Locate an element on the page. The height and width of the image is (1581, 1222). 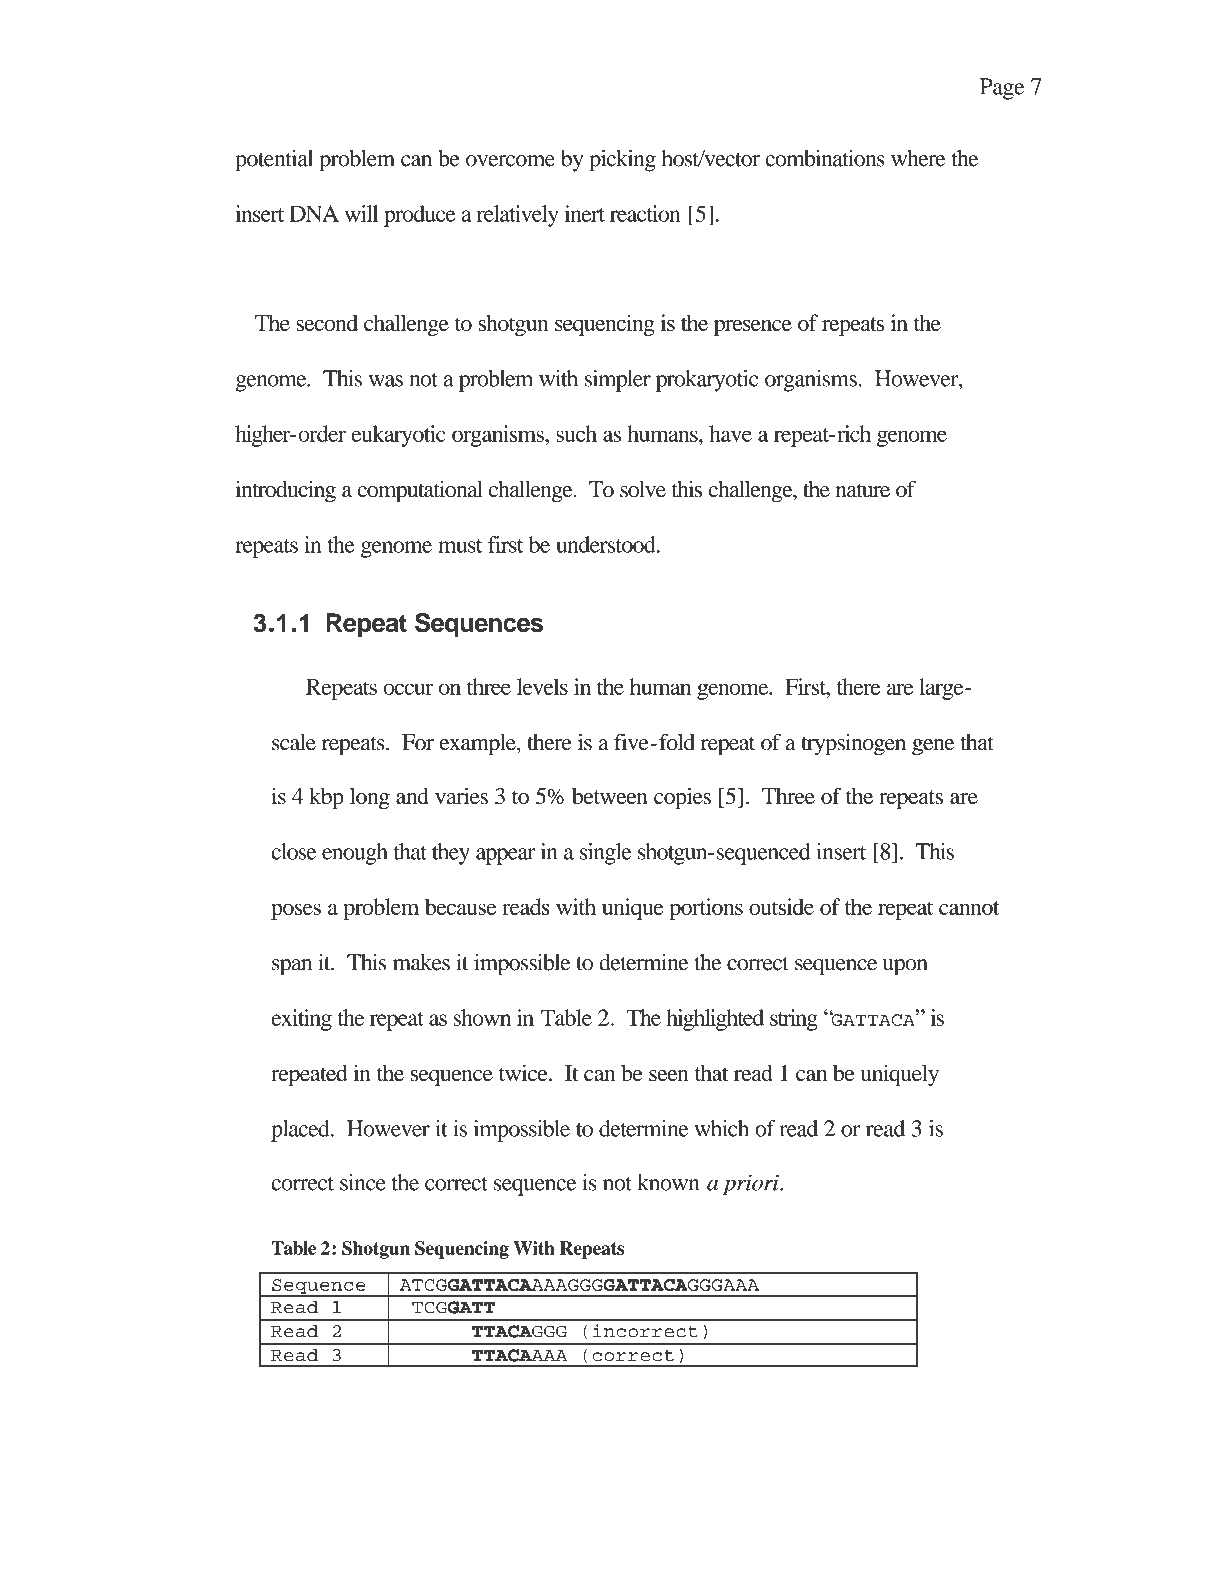
picking is located at coordinates (622, 161).
